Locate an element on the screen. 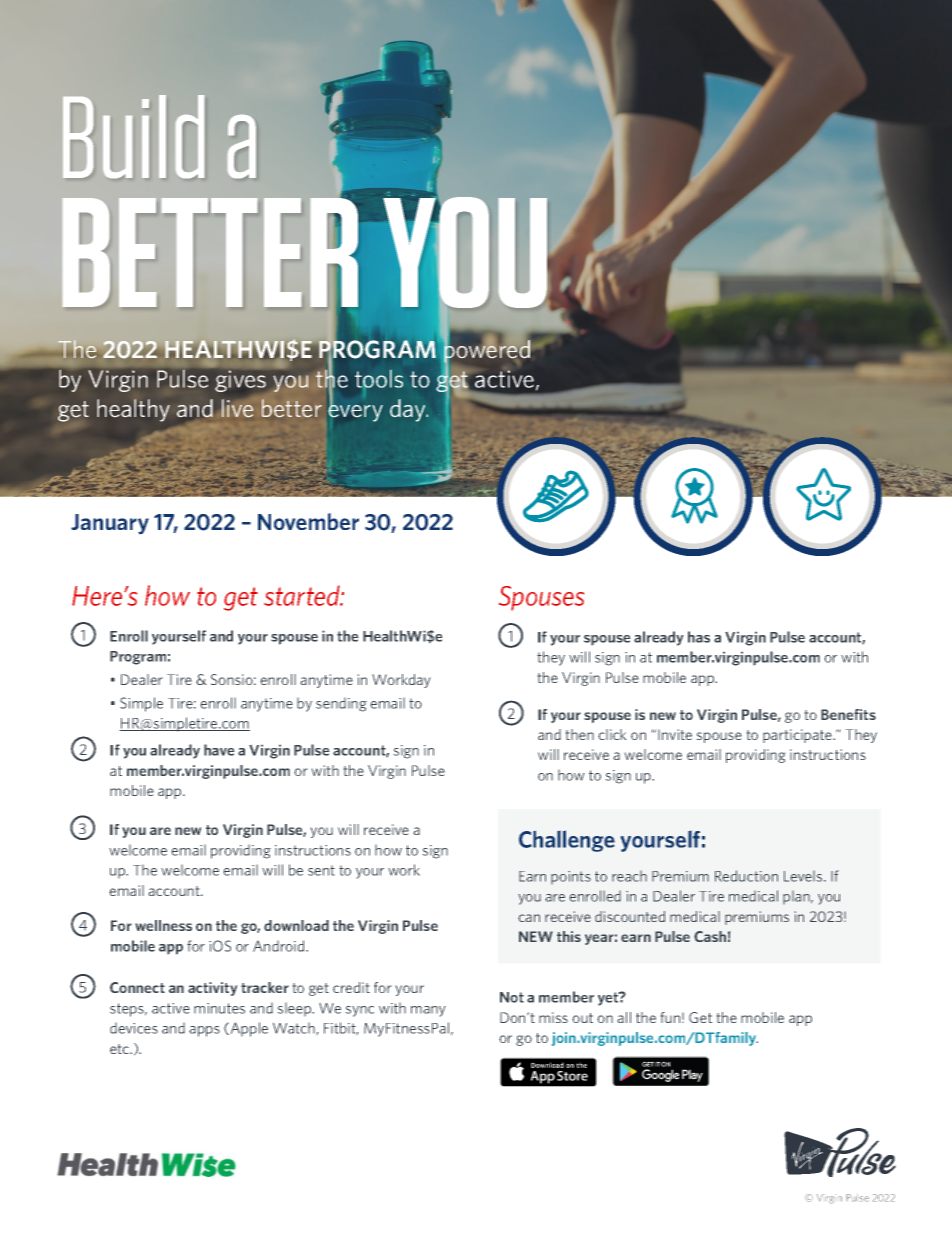 The width and height of the screenshot is (952, 1233). powered is located at coordinates (486, 351).
